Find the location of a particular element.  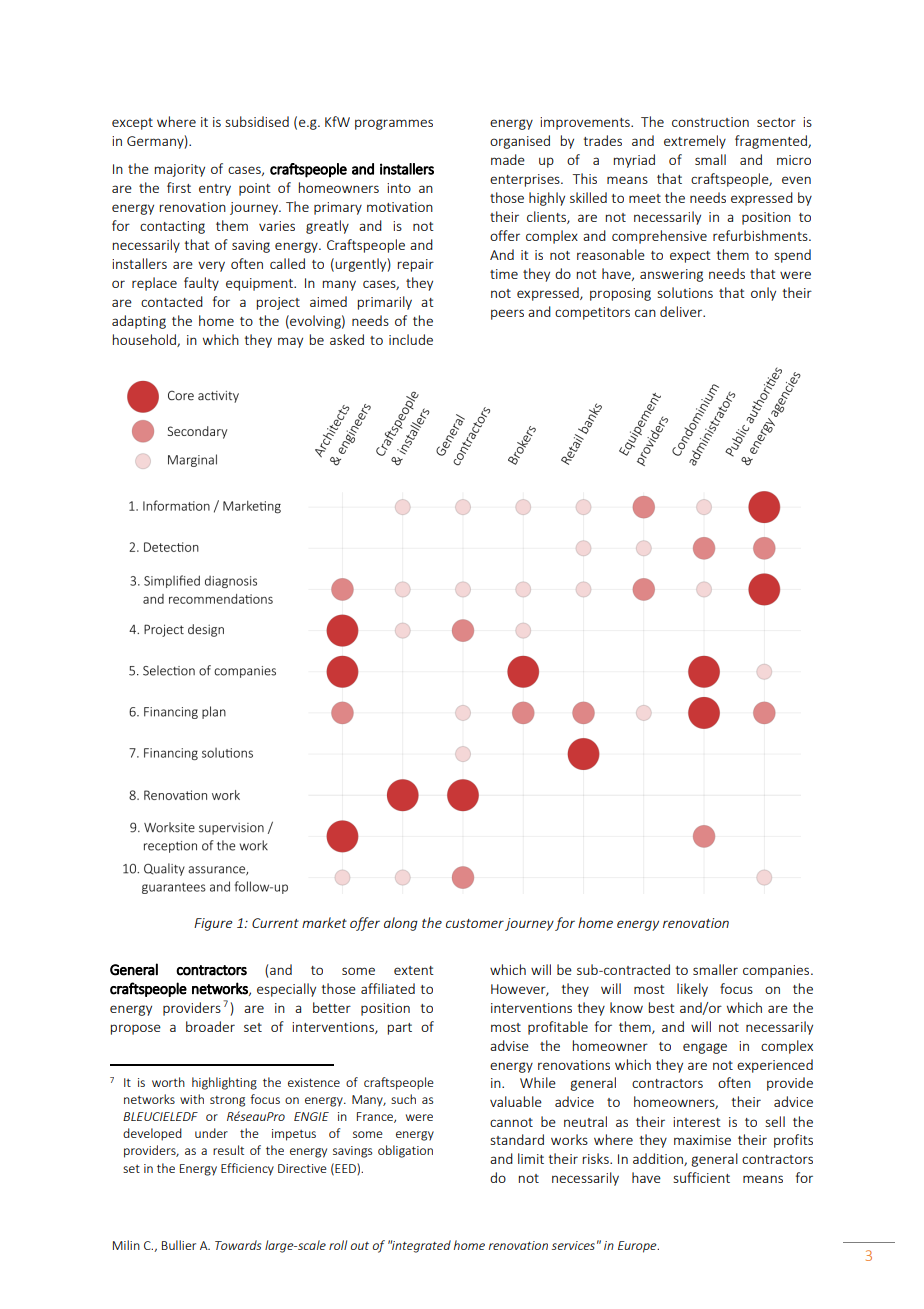

likely is located at coordinates (692, 990).
